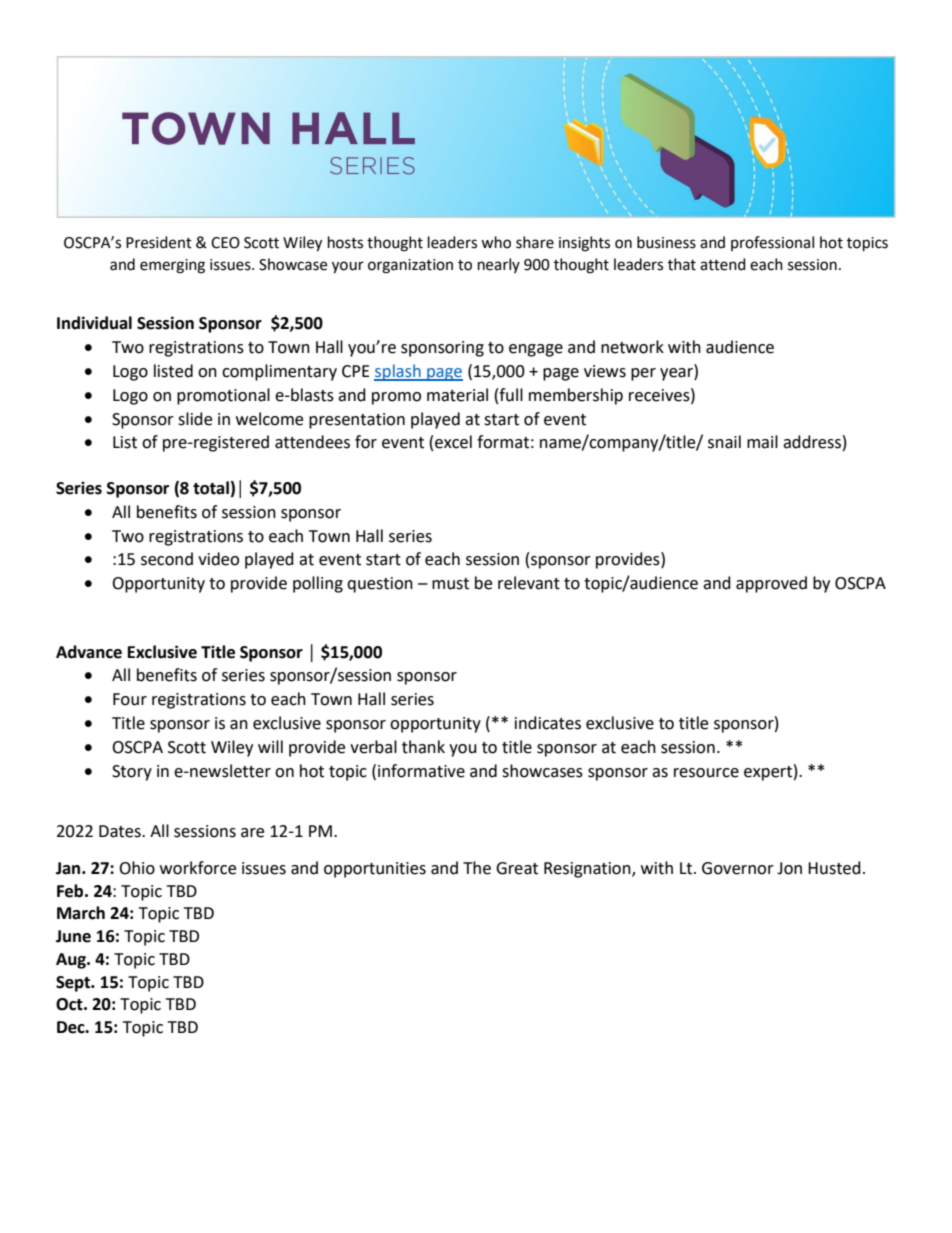 The height and width of the page is (1233, 952). Describe the element at coordinates (195, 419) in the page. I see `slide` at that location.
